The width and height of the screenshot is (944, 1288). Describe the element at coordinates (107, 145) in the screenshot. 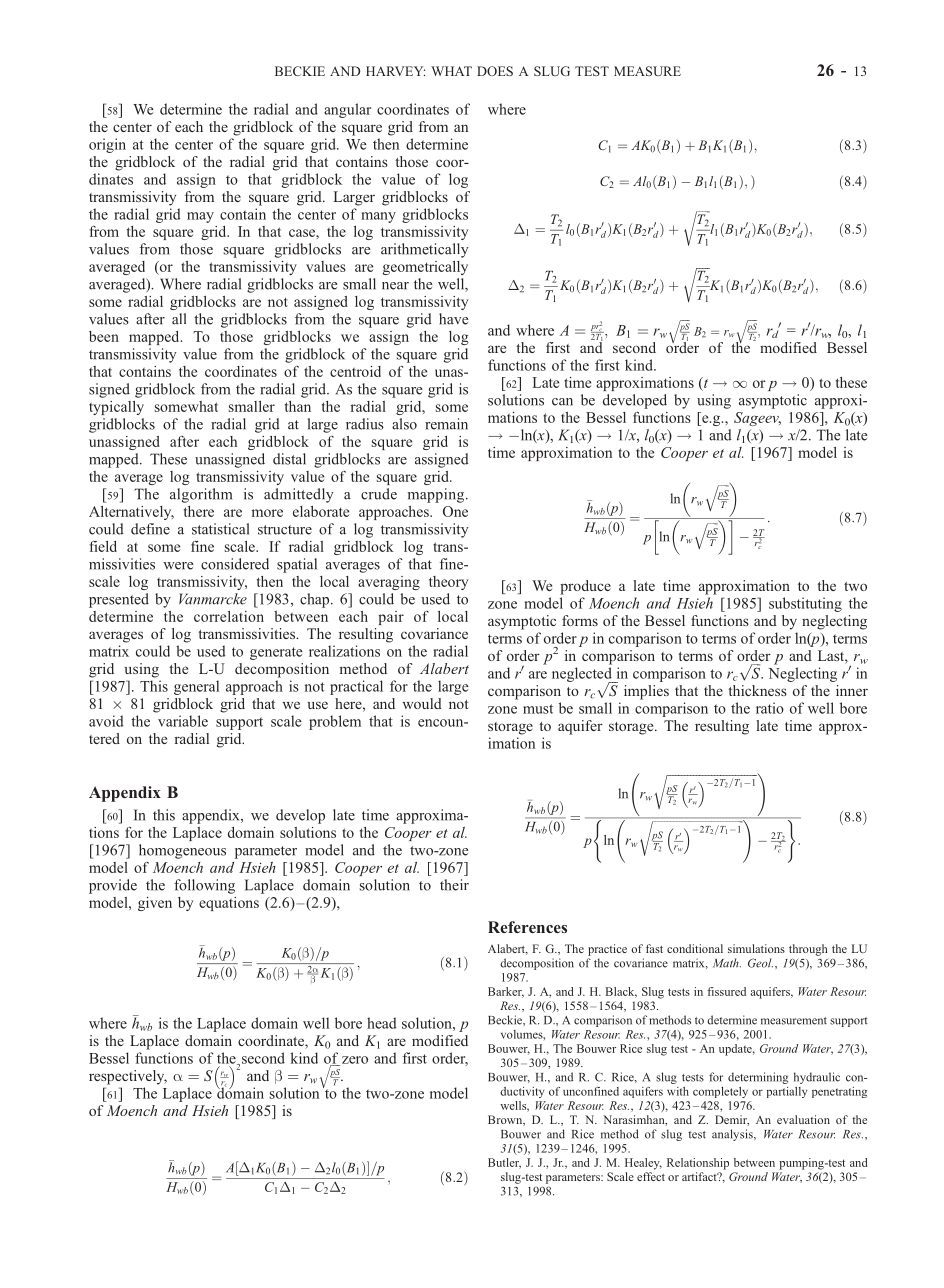

I see `origin` at that location.
